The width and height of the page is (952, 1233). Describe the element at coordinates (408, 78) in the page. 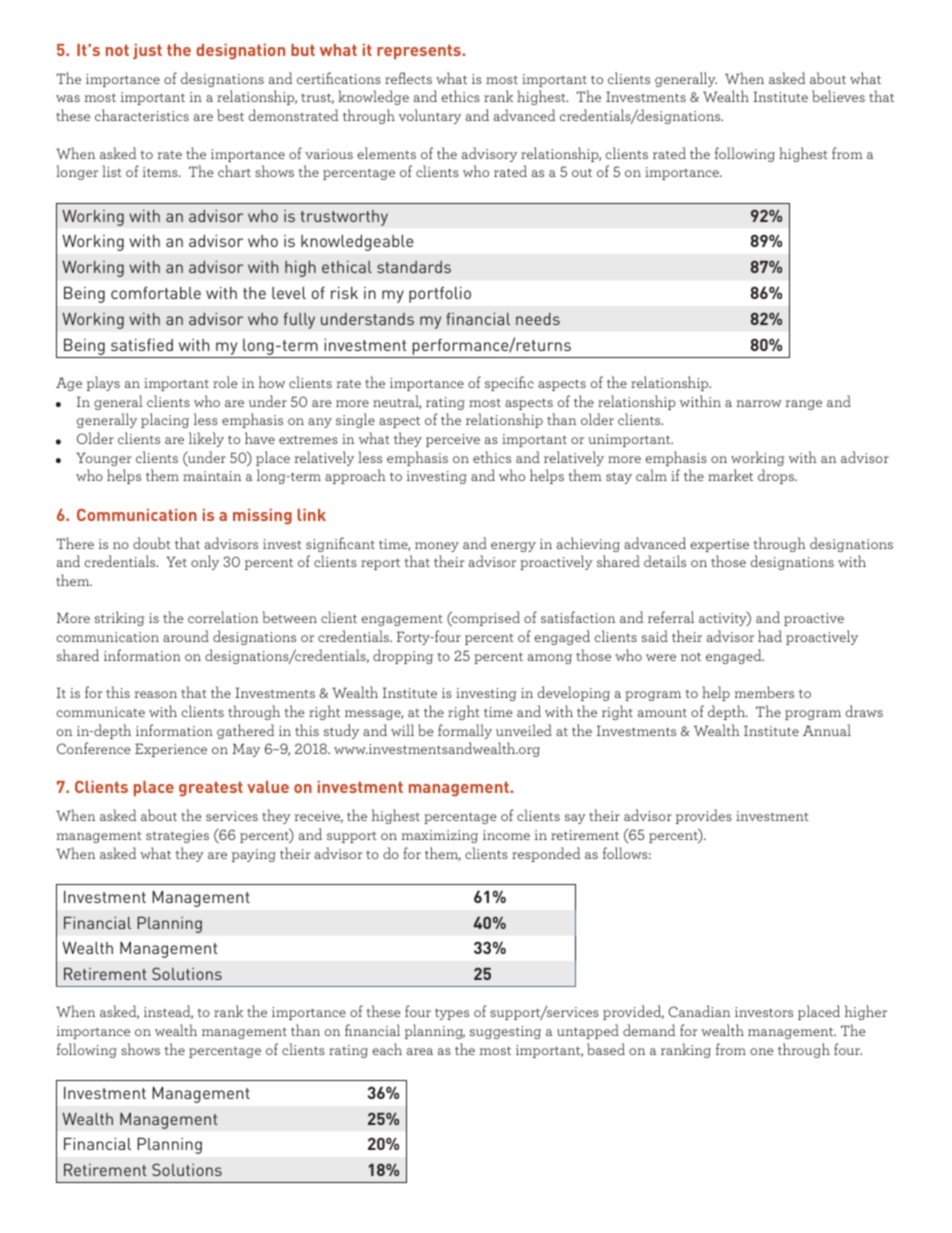

I see `reflects` at that location.
